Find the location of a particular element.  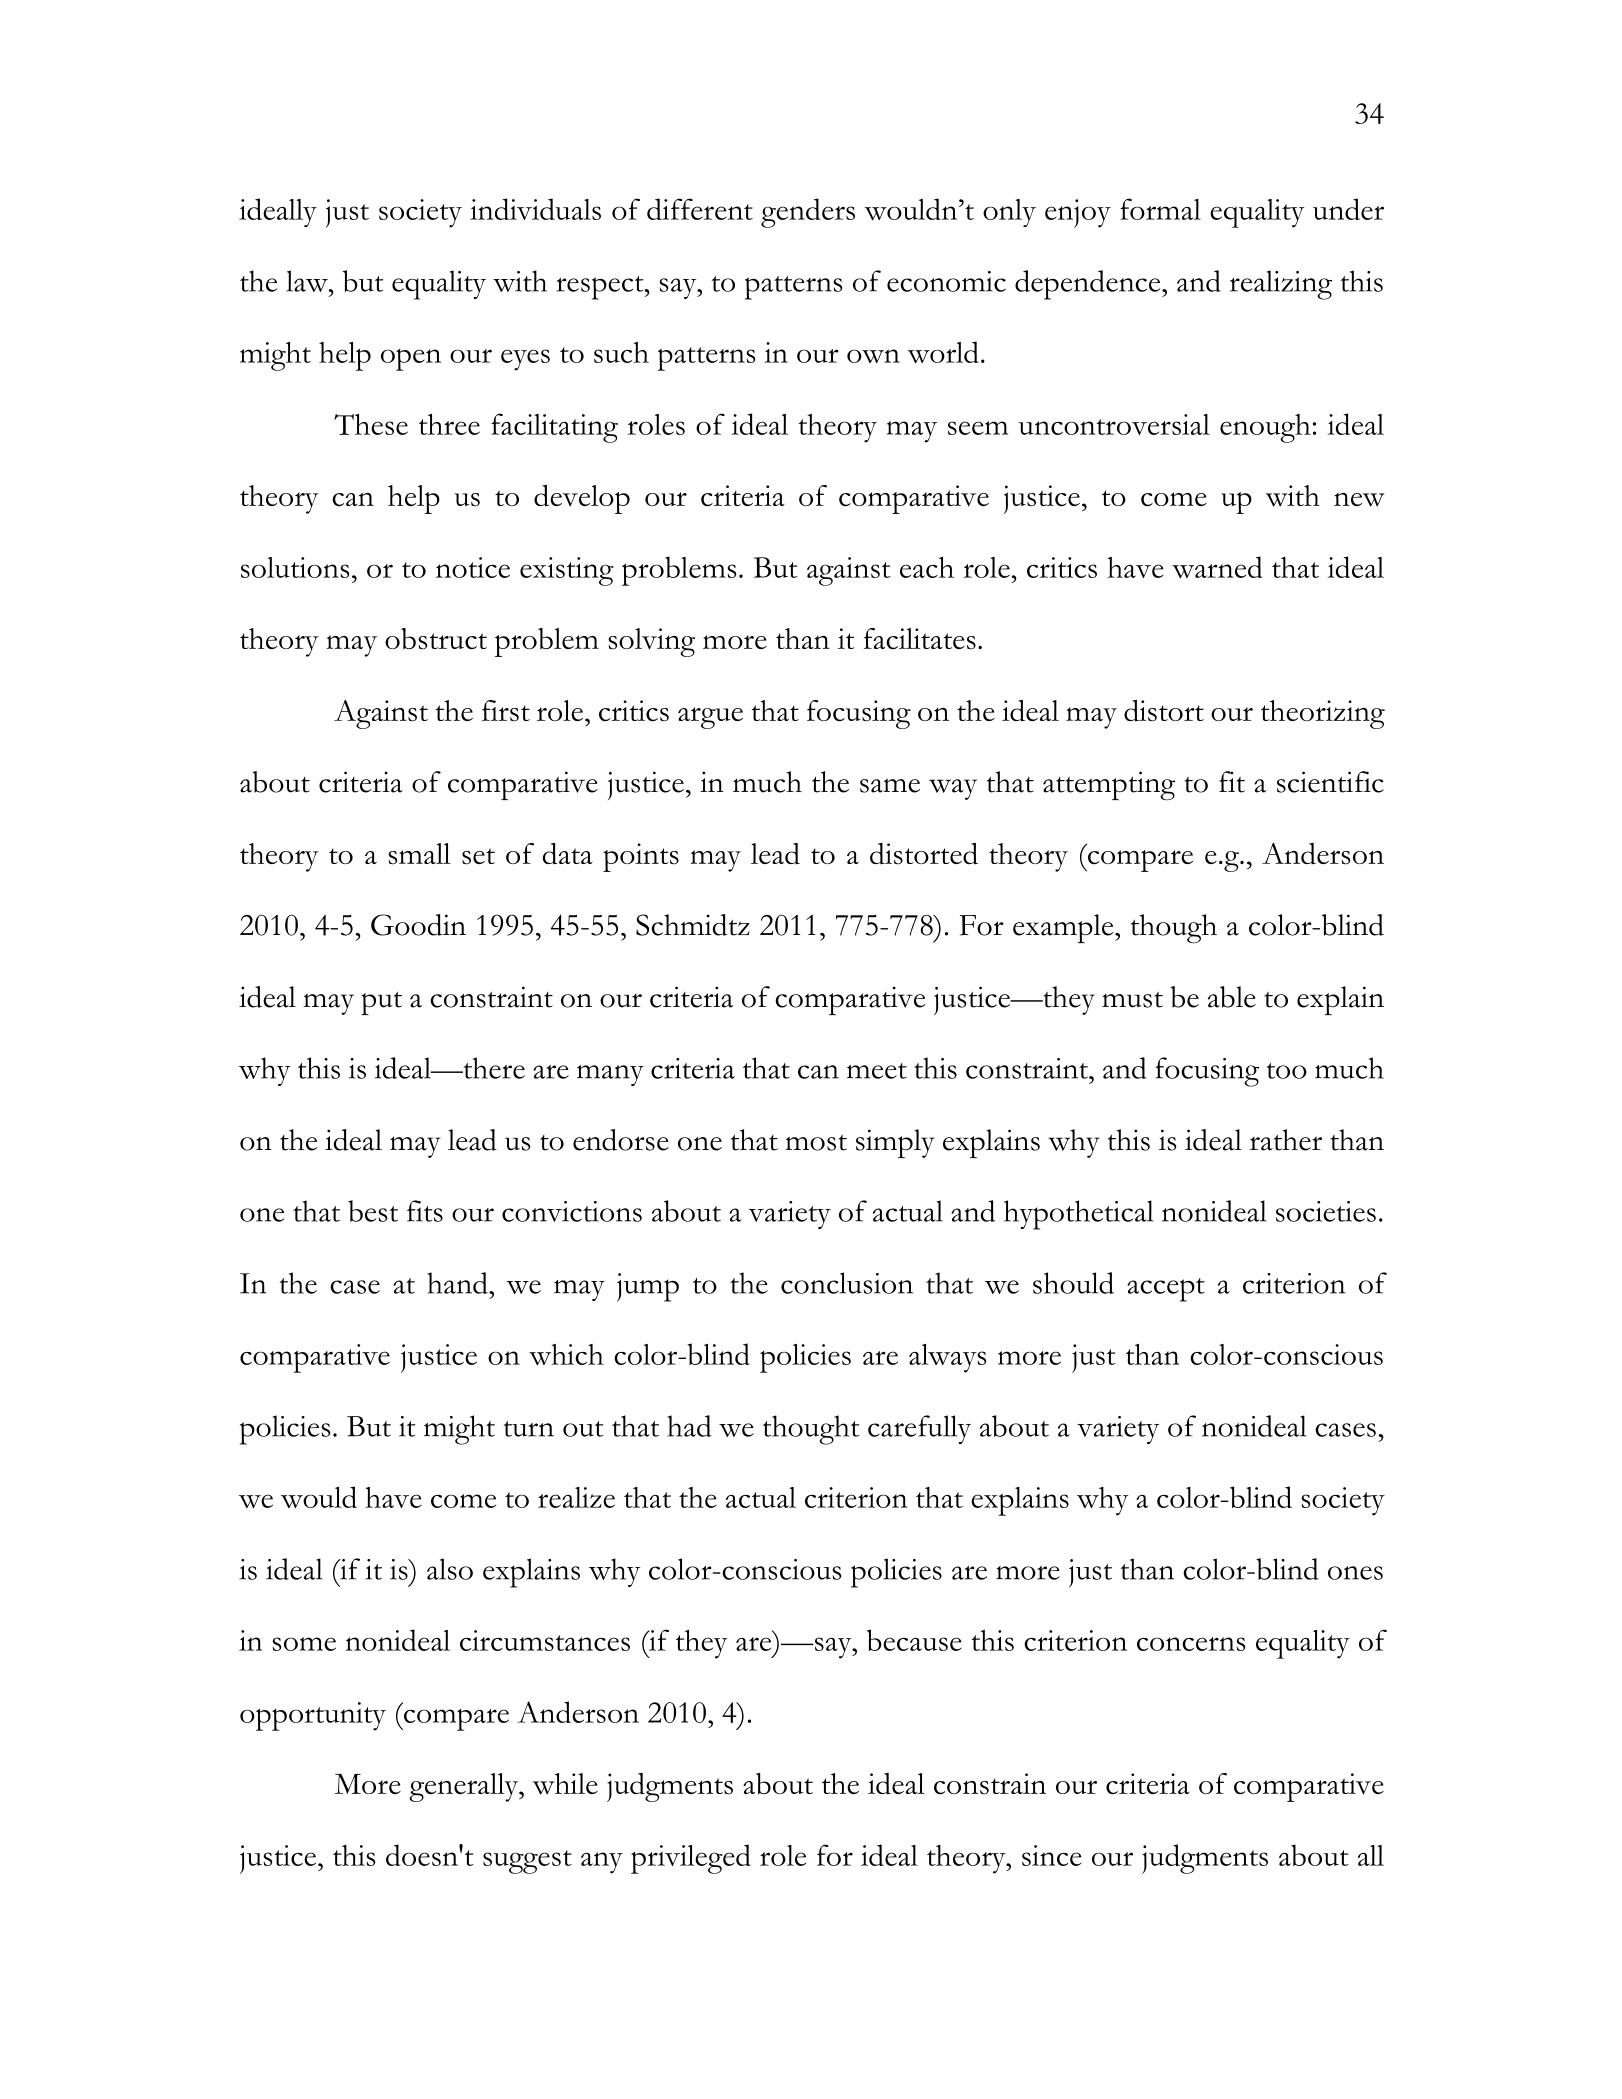

accept is located at coordinates (1166, 1290).
